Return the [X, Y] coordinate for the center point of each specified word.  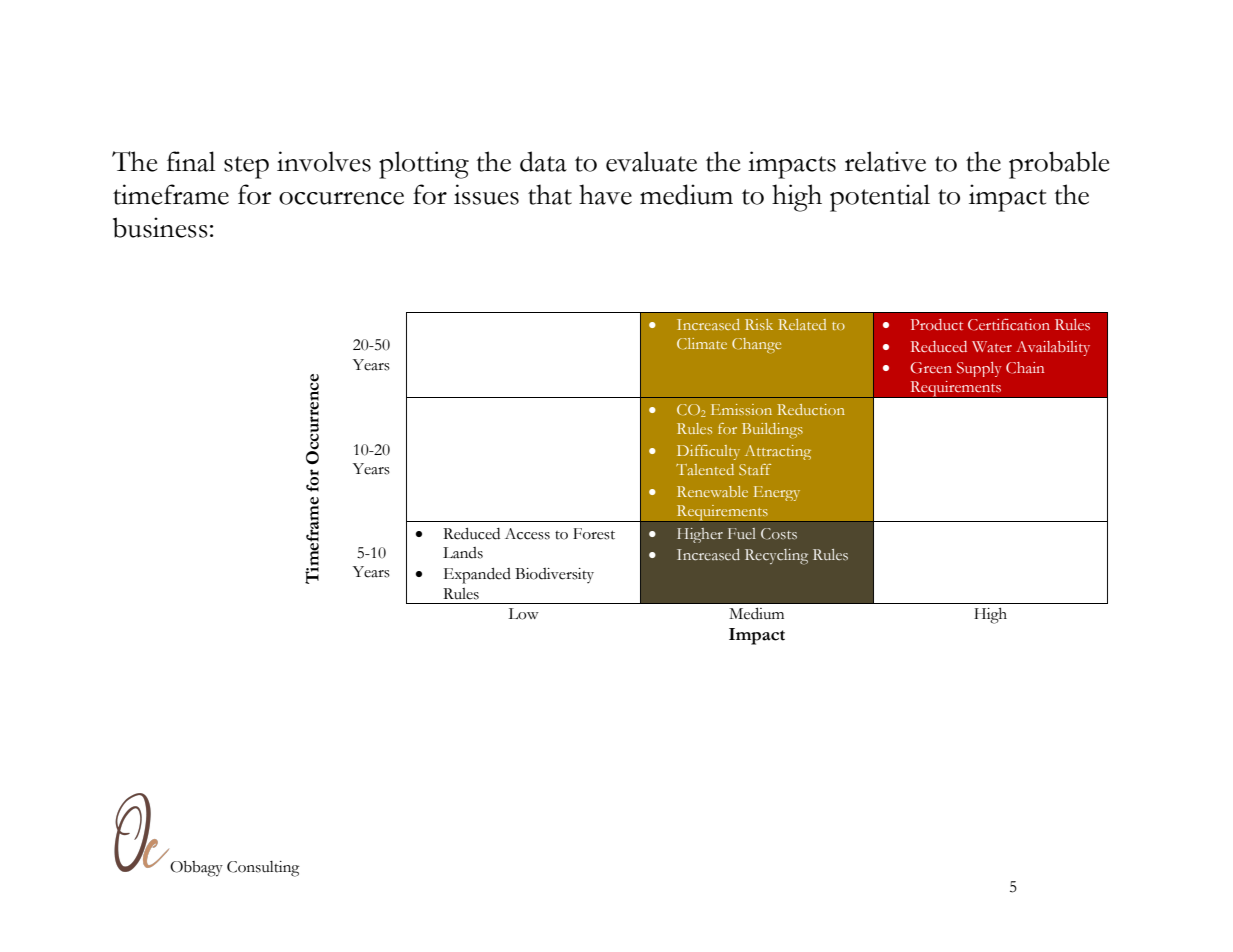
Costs [779, 534]
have [605, 194]
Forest [594, 534]
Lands [463, 553]
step [246, 167]
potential [880, 198]
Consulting [263, 869]
